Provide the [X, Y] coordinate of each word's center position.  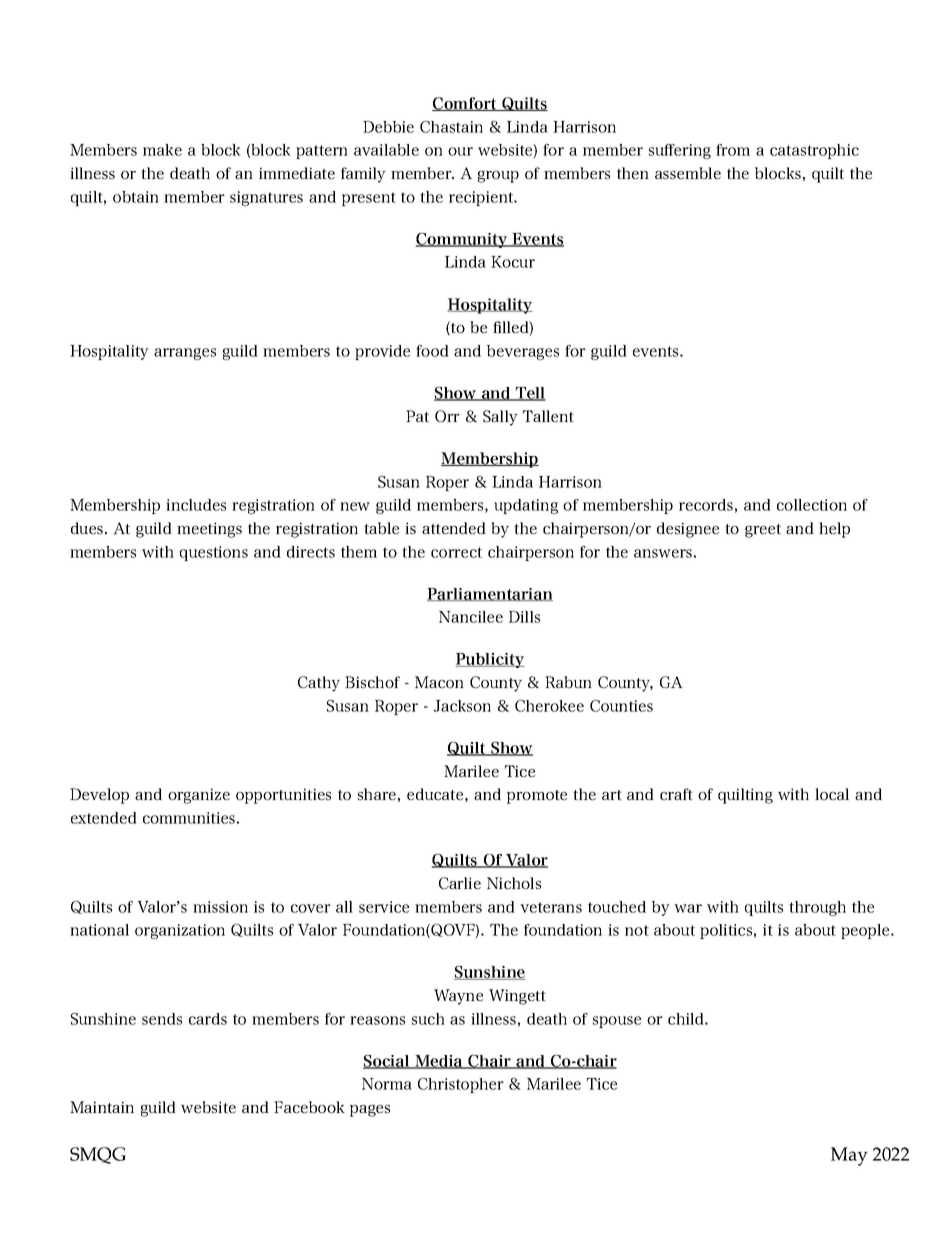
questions [214, 553]
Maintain [102, 1107]
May [849, 1156]
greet [763, 531]
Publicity [490, 660]
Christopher [461, 1085]
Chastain [451, 127]
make [162, 150]
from [733, 150]
